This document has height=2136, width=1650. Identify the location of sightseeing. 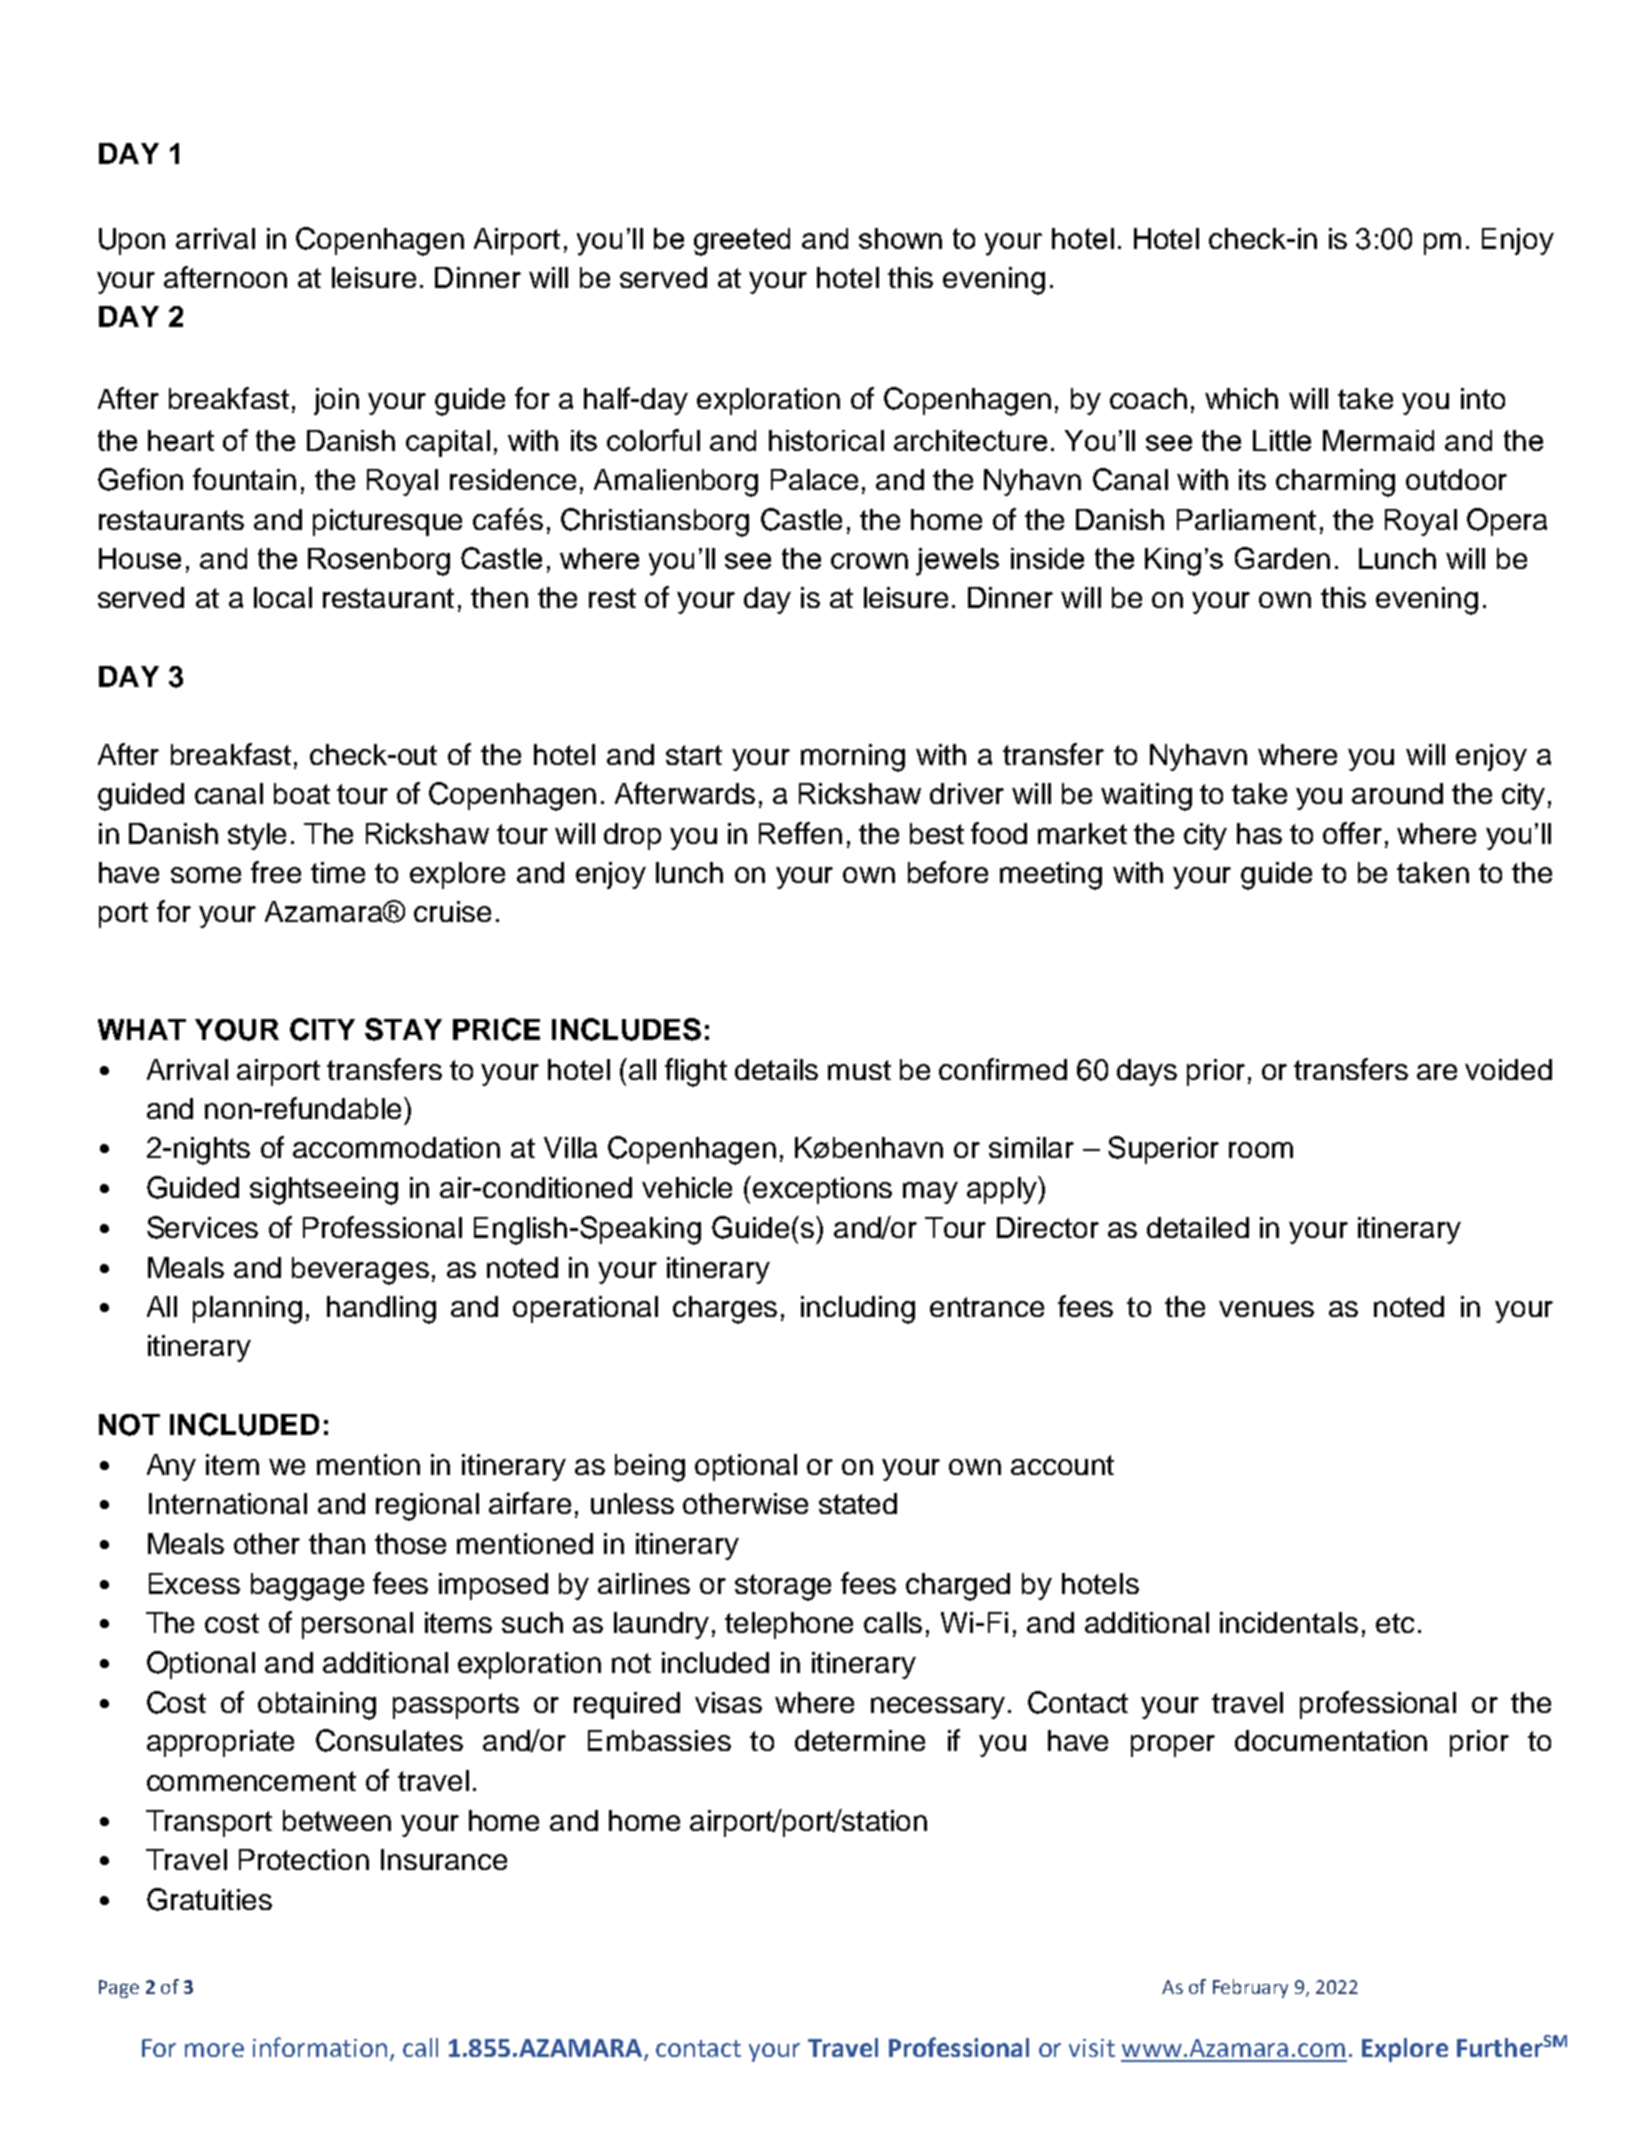
(324, 1191).
